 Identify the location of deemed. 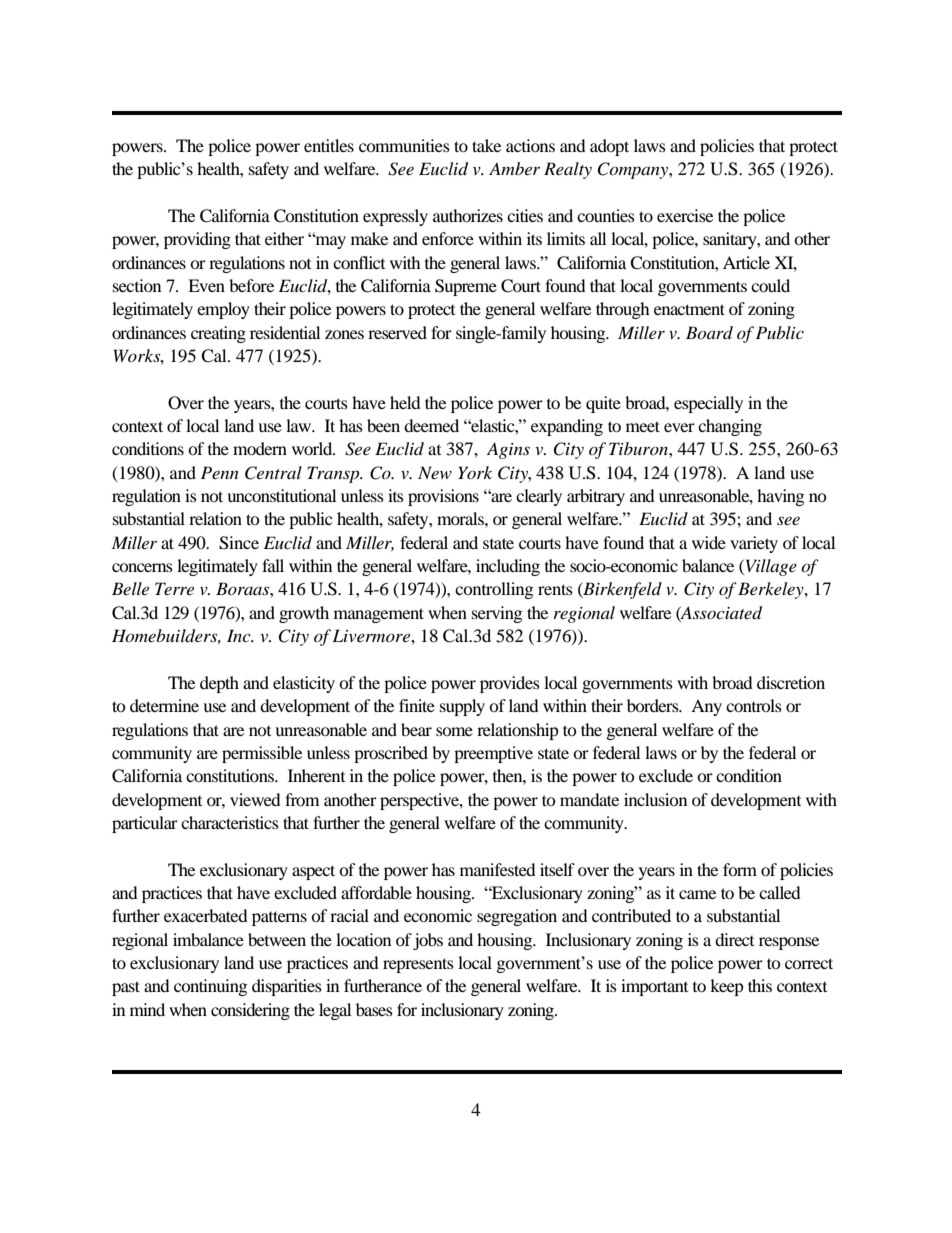
(431, 425).
